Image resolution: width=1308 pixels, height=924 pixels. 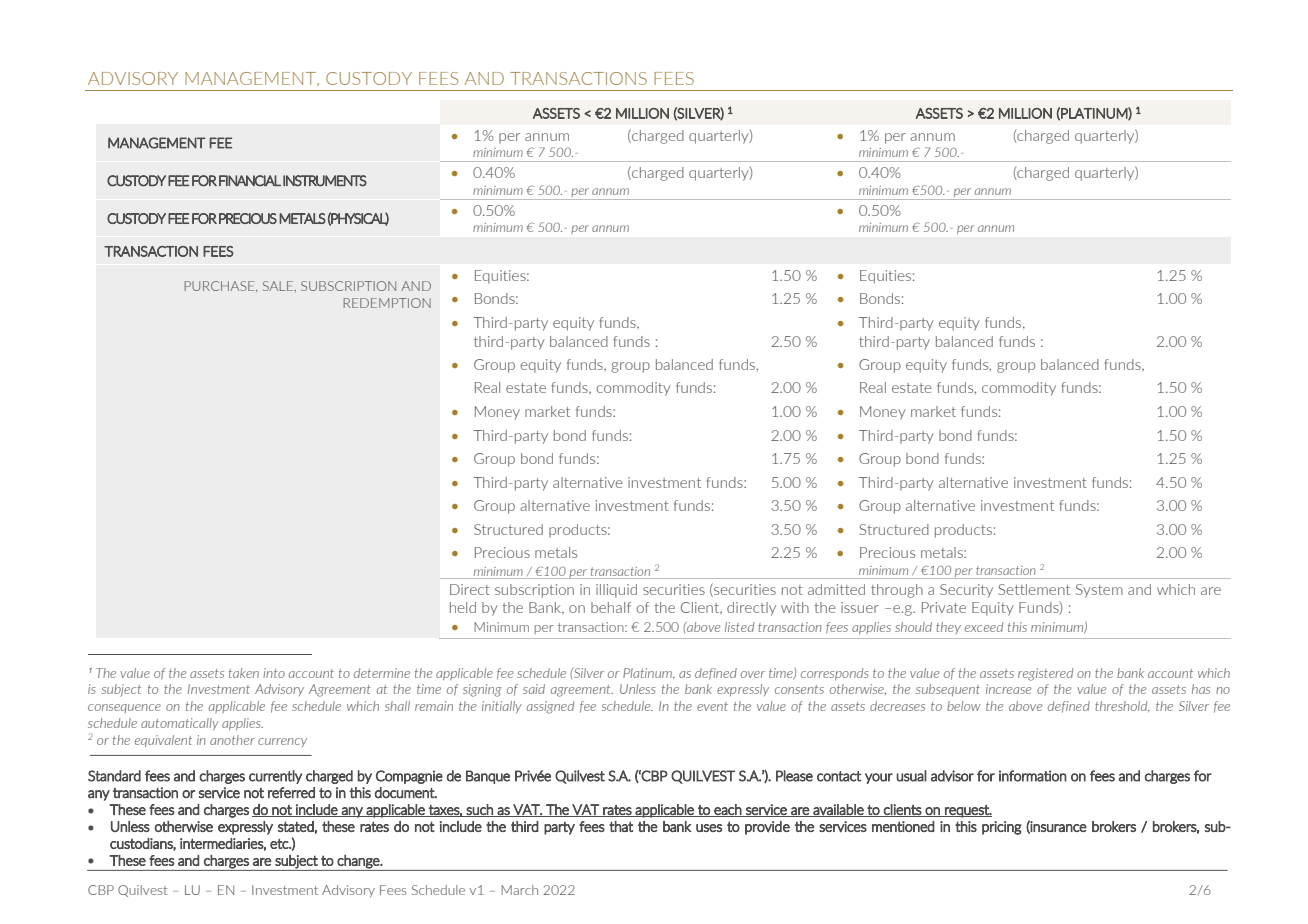 What do you see at coordinates (463, 607) in the image?
I see `held` at bounding box center [463, 607].
